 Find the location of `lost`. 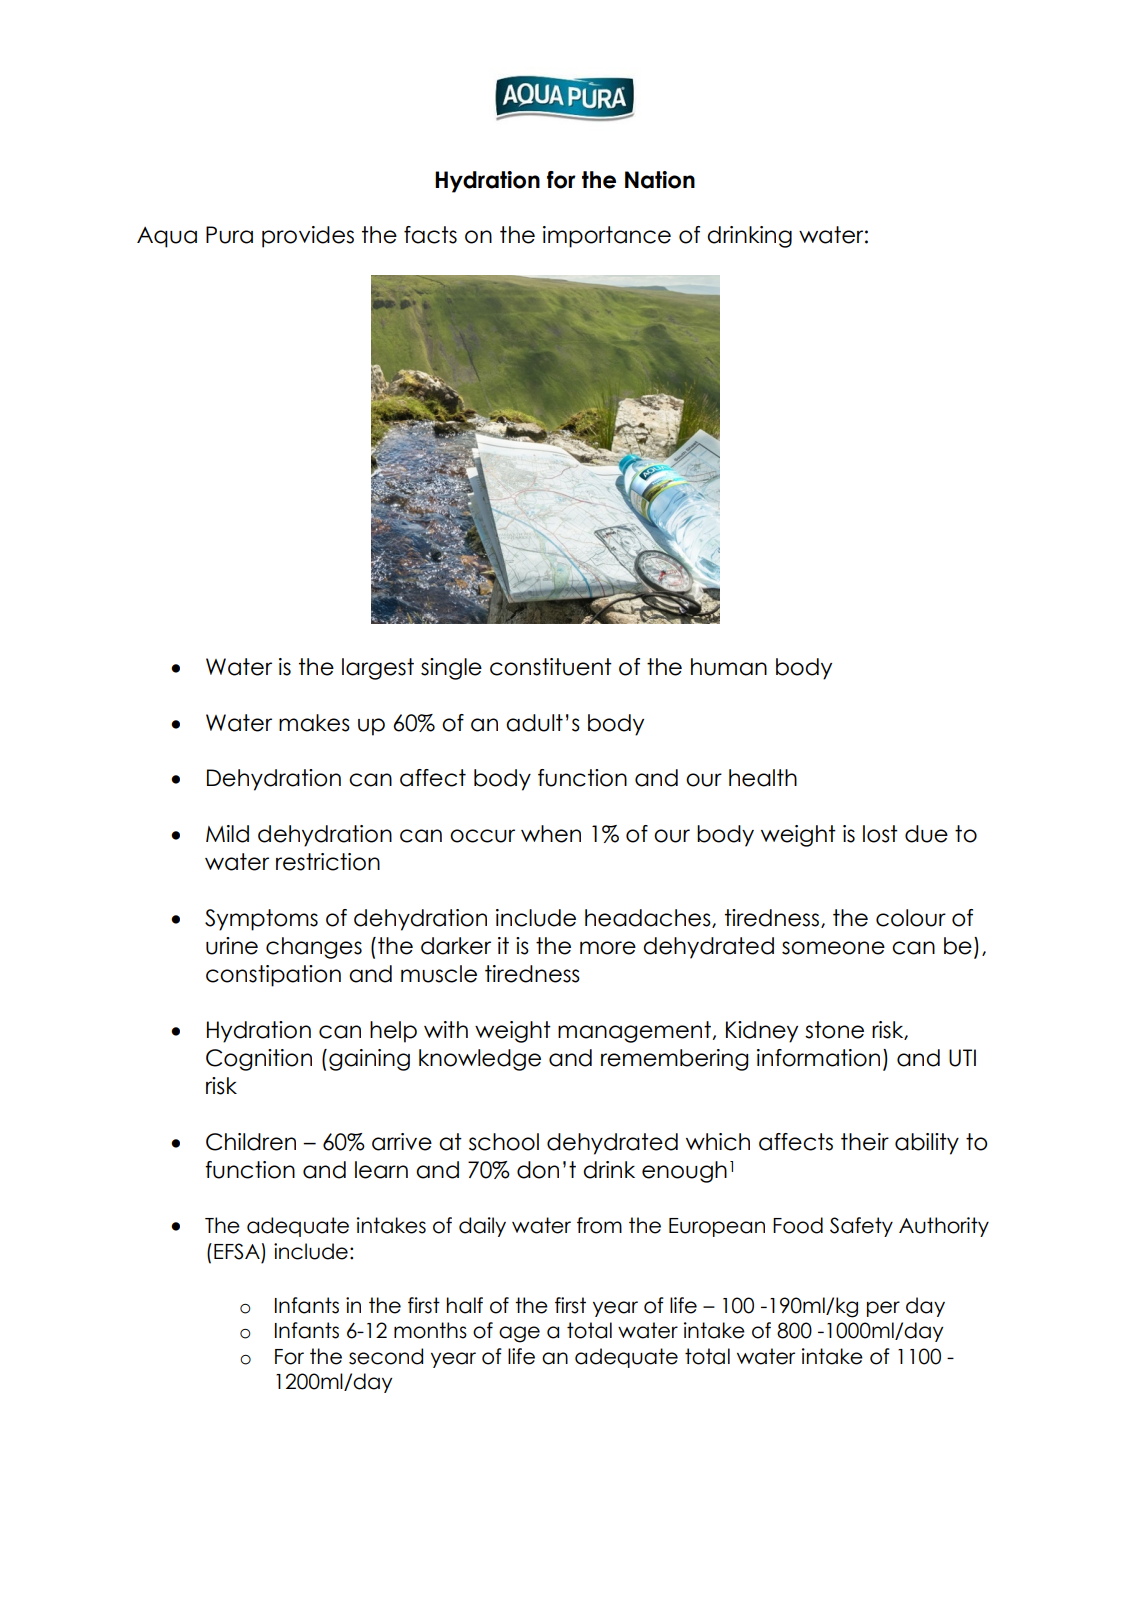

lost is located at coordinates (880, 834).
